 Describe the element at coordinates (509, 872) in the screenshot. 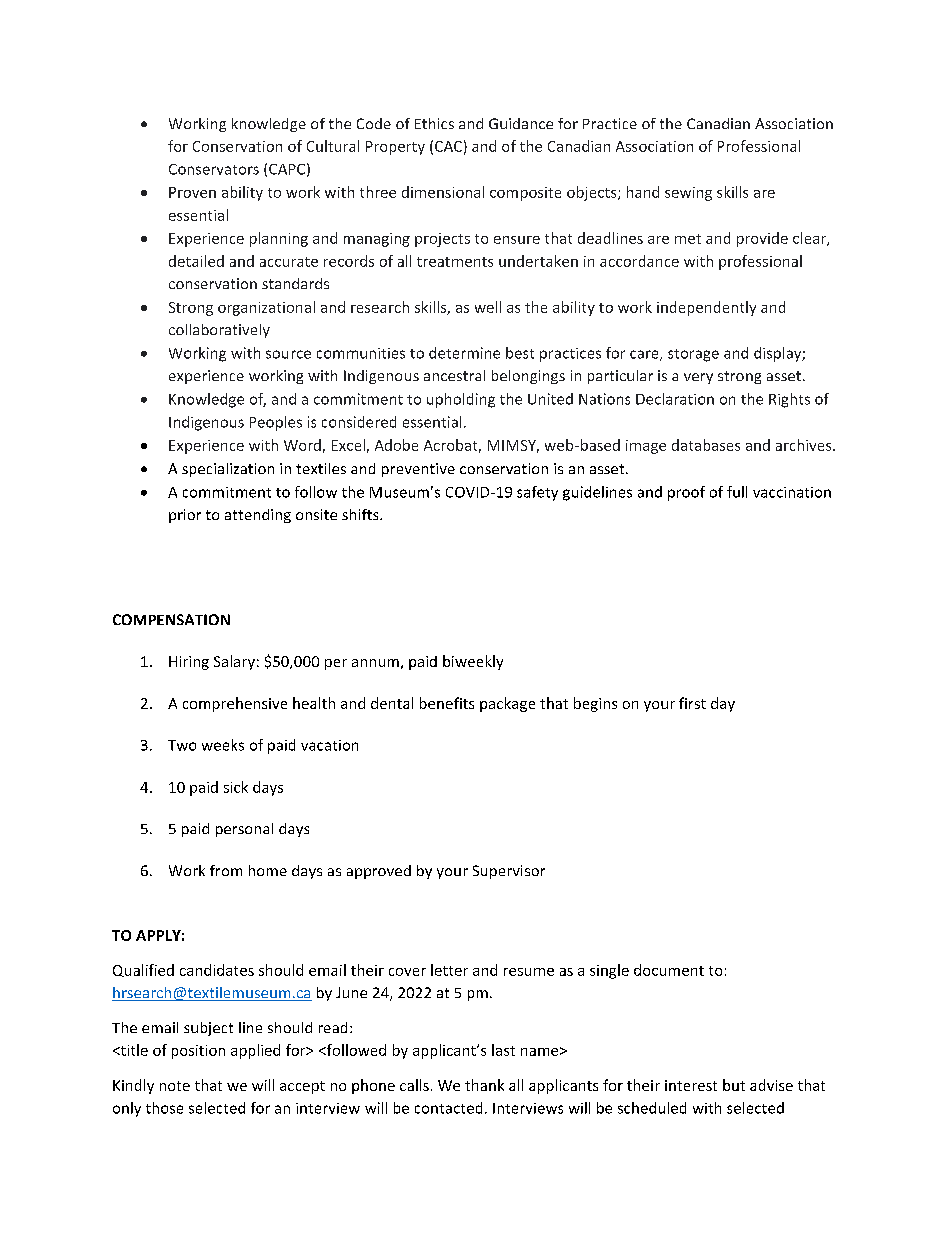

I see `Supervisor` at that location.
